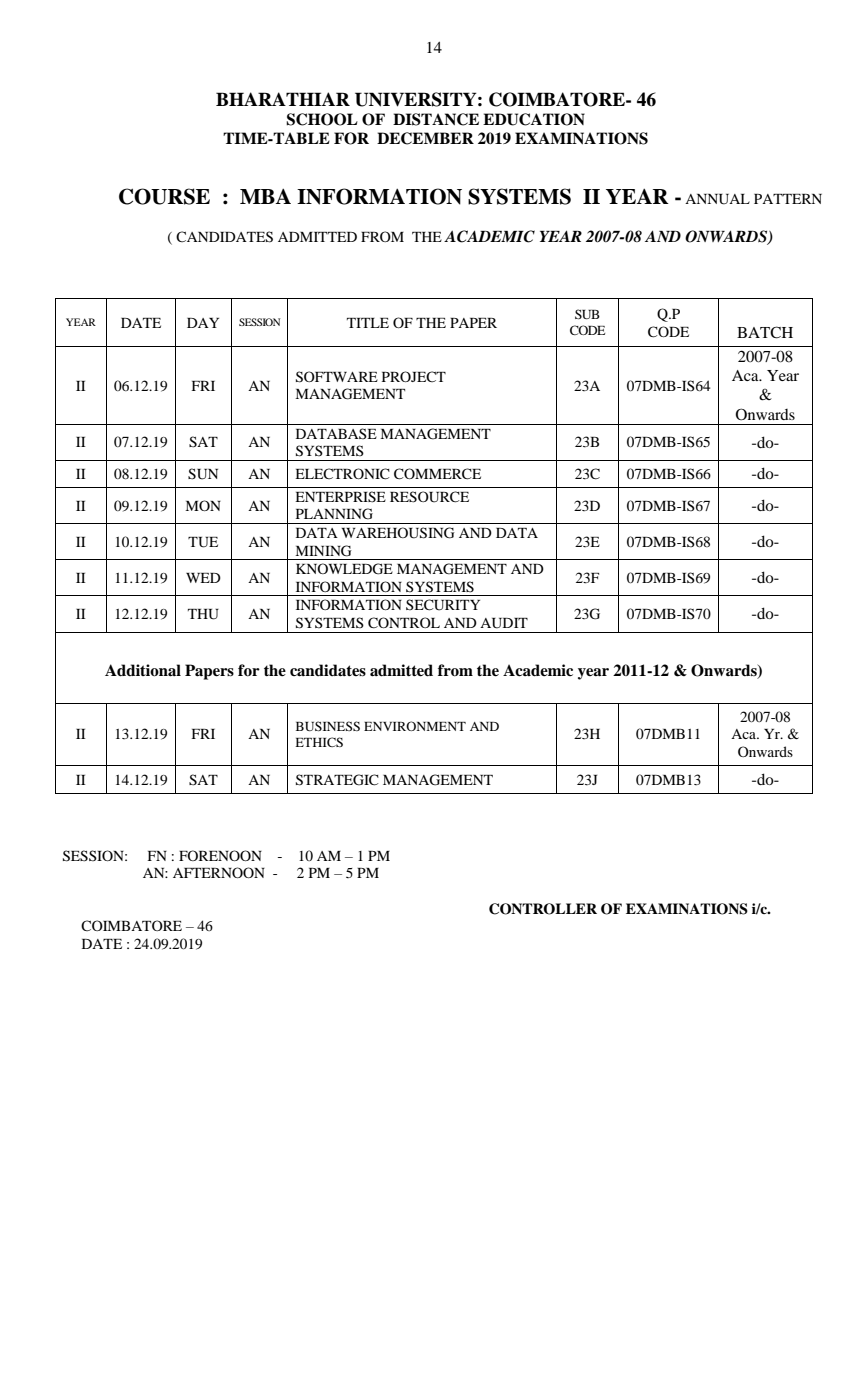  Describe the element at coordinates (425, 138) in the screenshot. I see `DECEMBER` at that location.
